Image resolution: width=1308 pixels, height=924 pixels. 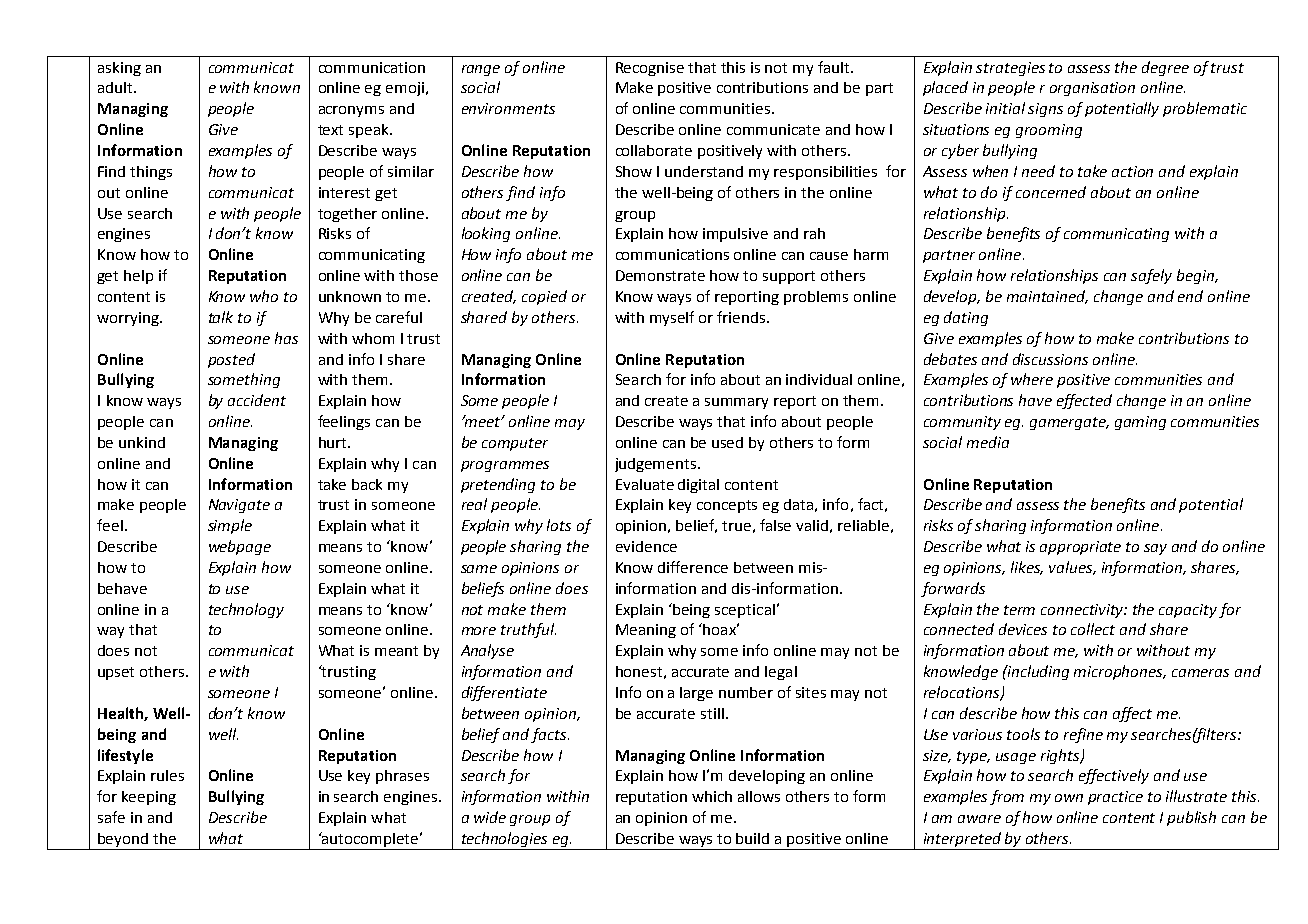 I want to click on which, so click(x=712, y=796).
